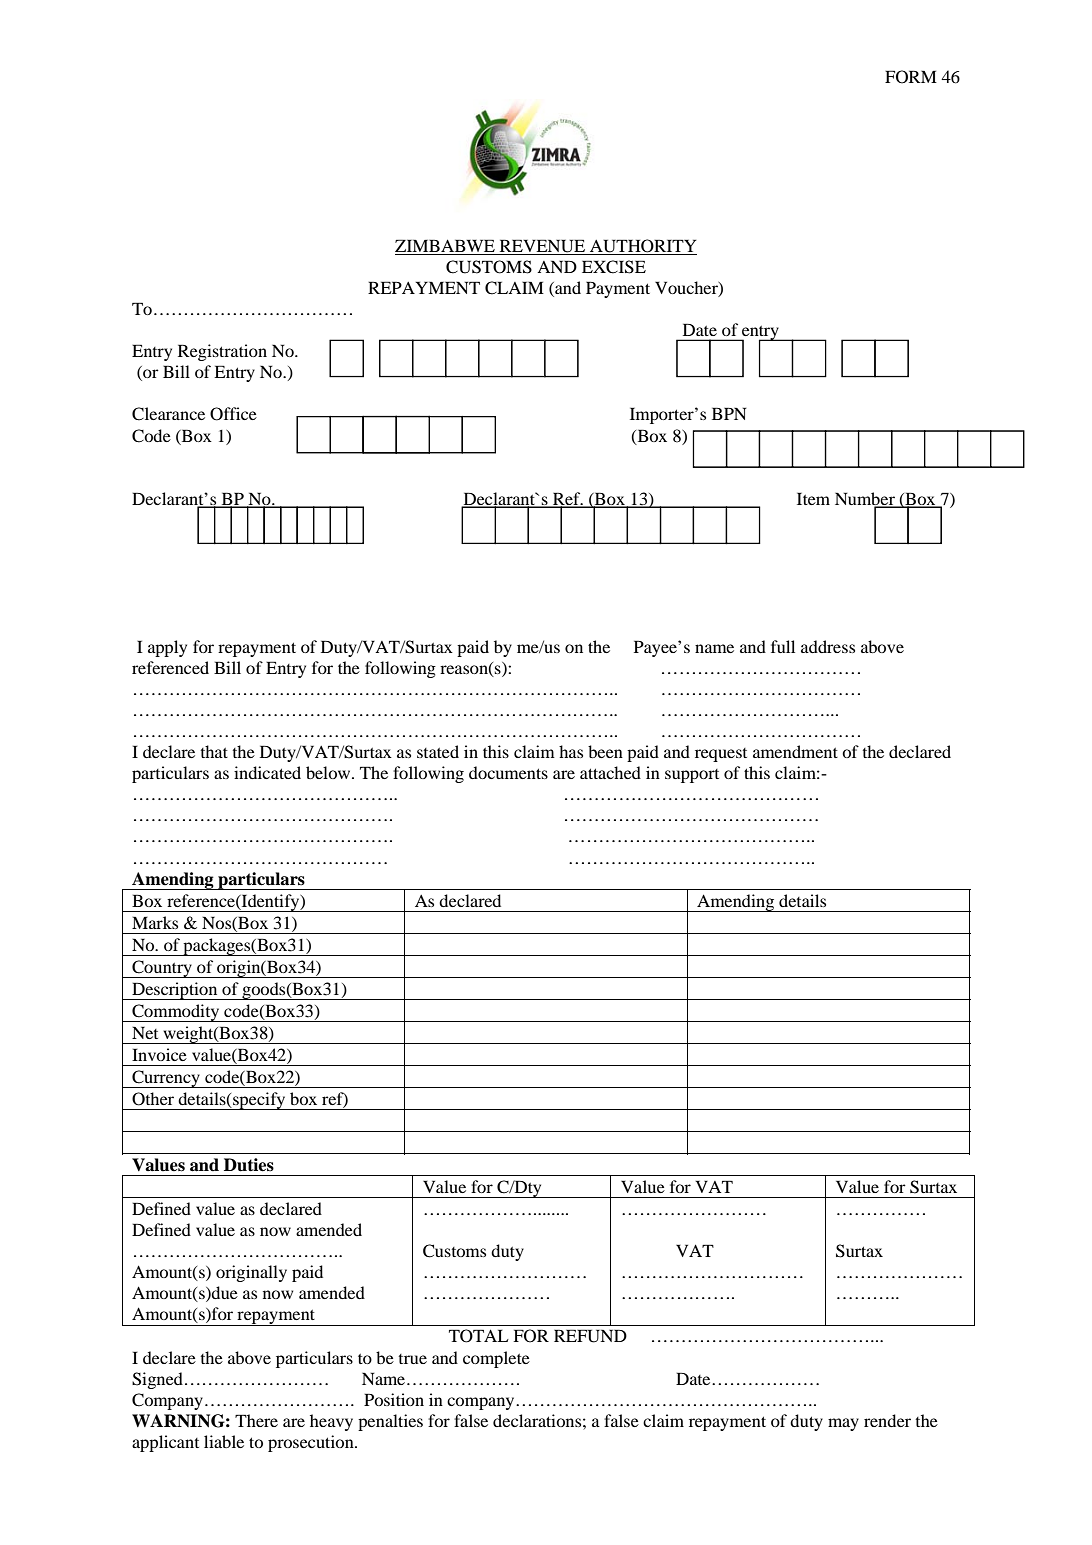 The width and height of the image is (1092, 1545). I want to click on REVENUE, so click(542, 246).
